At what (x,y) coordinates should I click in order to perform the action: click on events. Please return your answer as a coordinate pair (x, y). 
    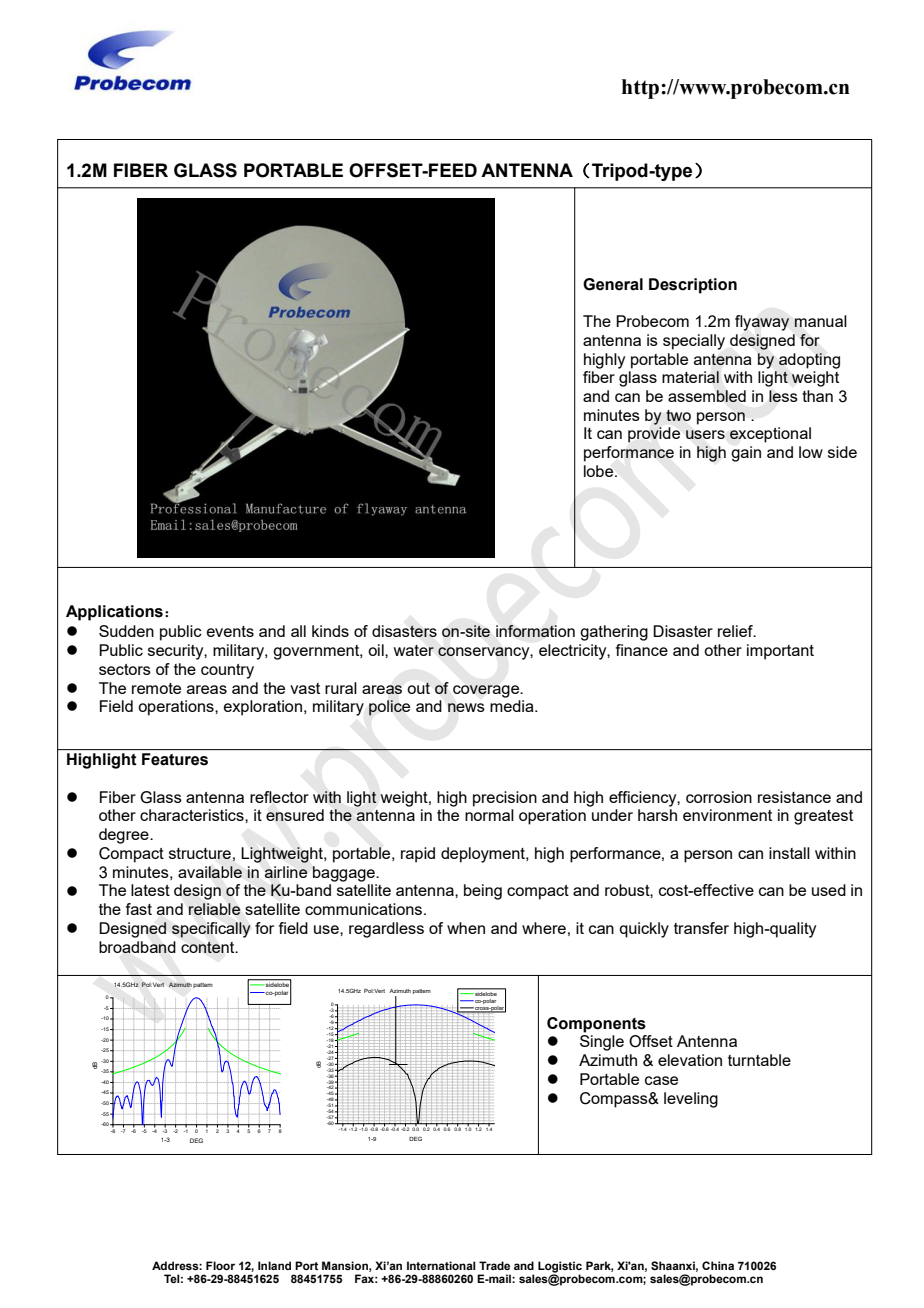
    Looking at the image, I should click on (230, 631).
